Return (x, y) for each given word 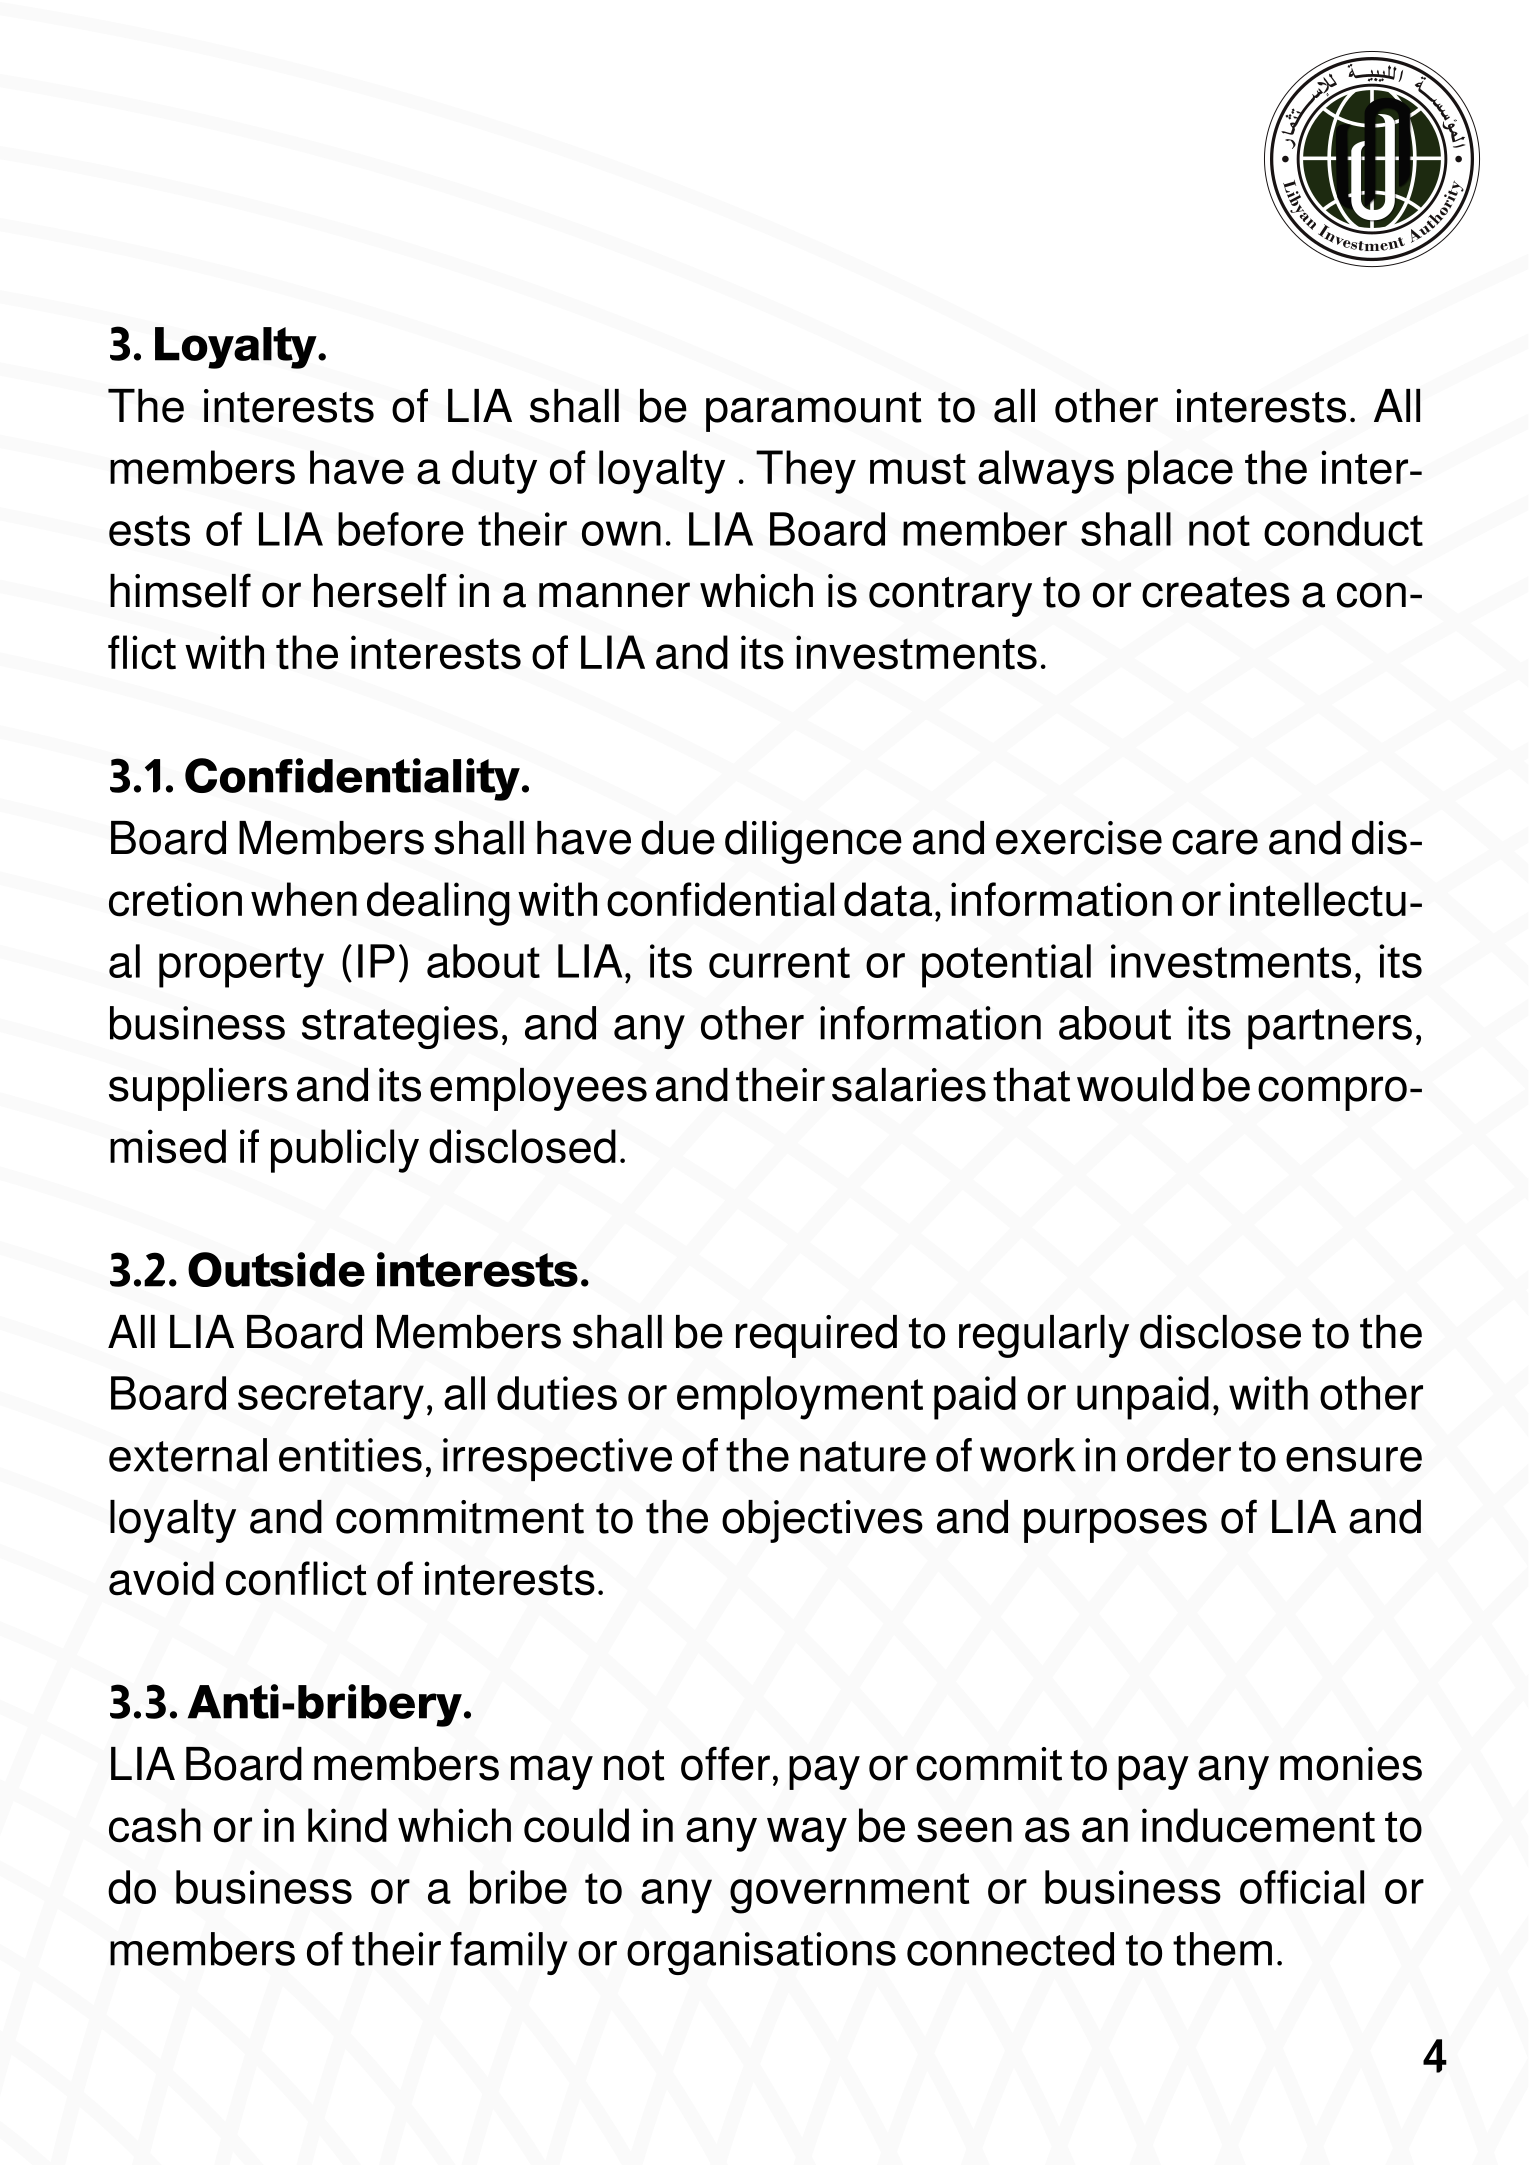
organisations (761, 1953)
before (401, 529)
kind (347, 1825)
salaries (909, 1085)
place (1180, 472)
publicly (345, 1151)
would (1135, 1085)
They (806, 472)
